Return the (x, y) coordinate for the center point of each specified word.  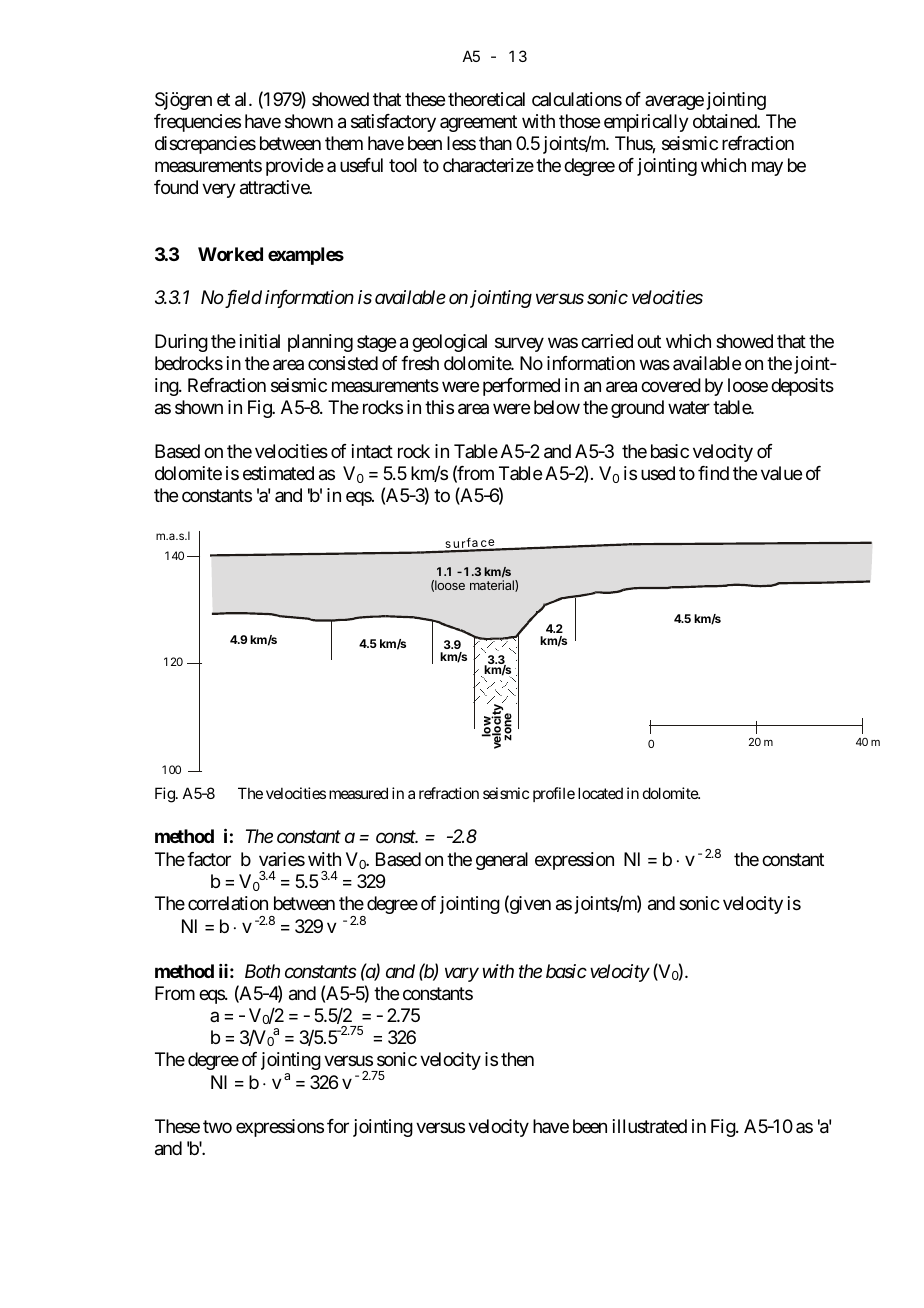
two (217, 1126)
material (493, 586)
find (713, 473)
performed (521, 387)
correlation (228, 903)
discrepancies (205, 145)
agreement (478, 124)
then (517, 1059)
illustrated (650, 1126)
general (502, 861)
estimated (278, 473)
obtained (725, 121)
